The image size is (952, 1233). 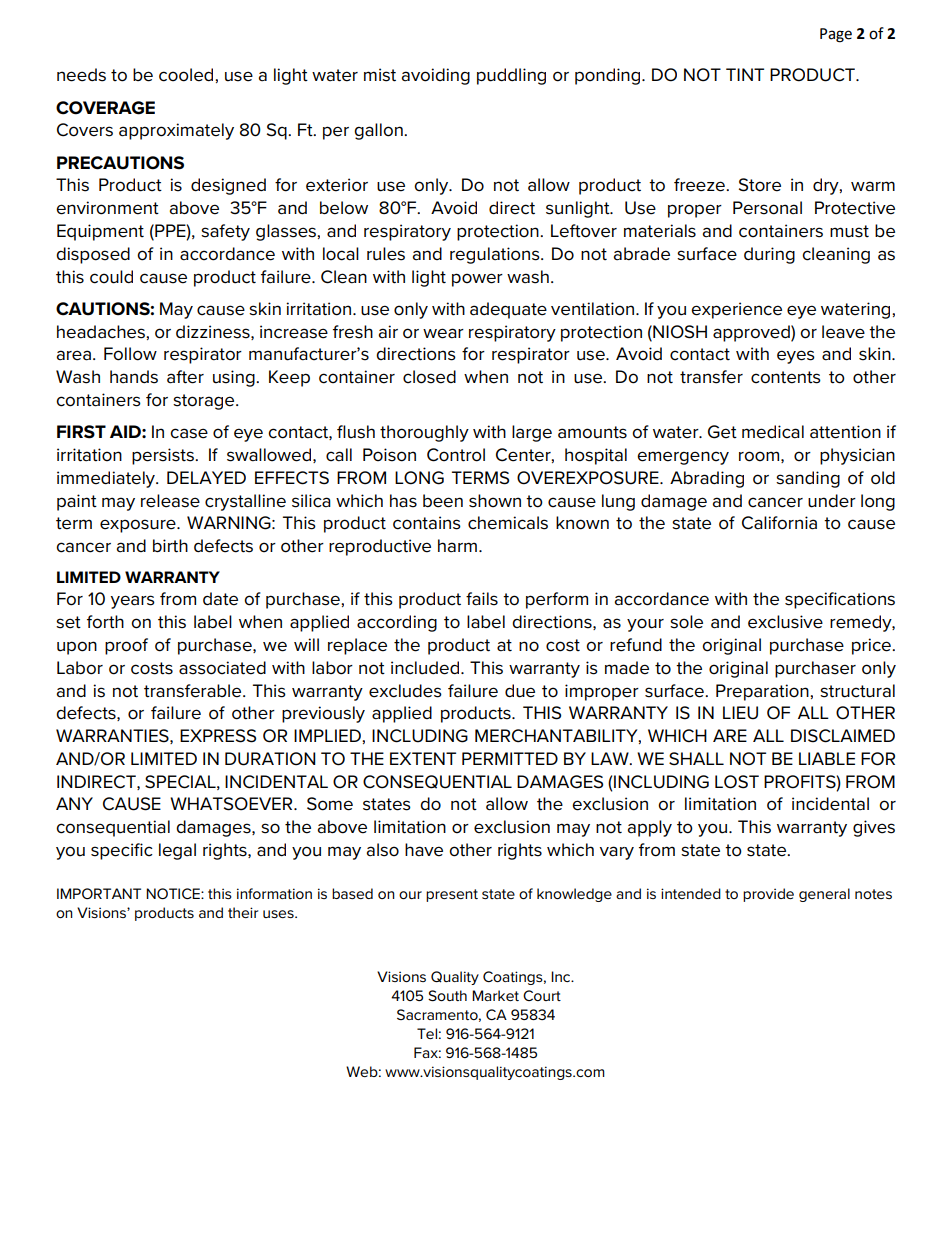 What do you see at coordinates (170, 501) in the screenshot?
I see `release` at bounding box center [170, 501].
